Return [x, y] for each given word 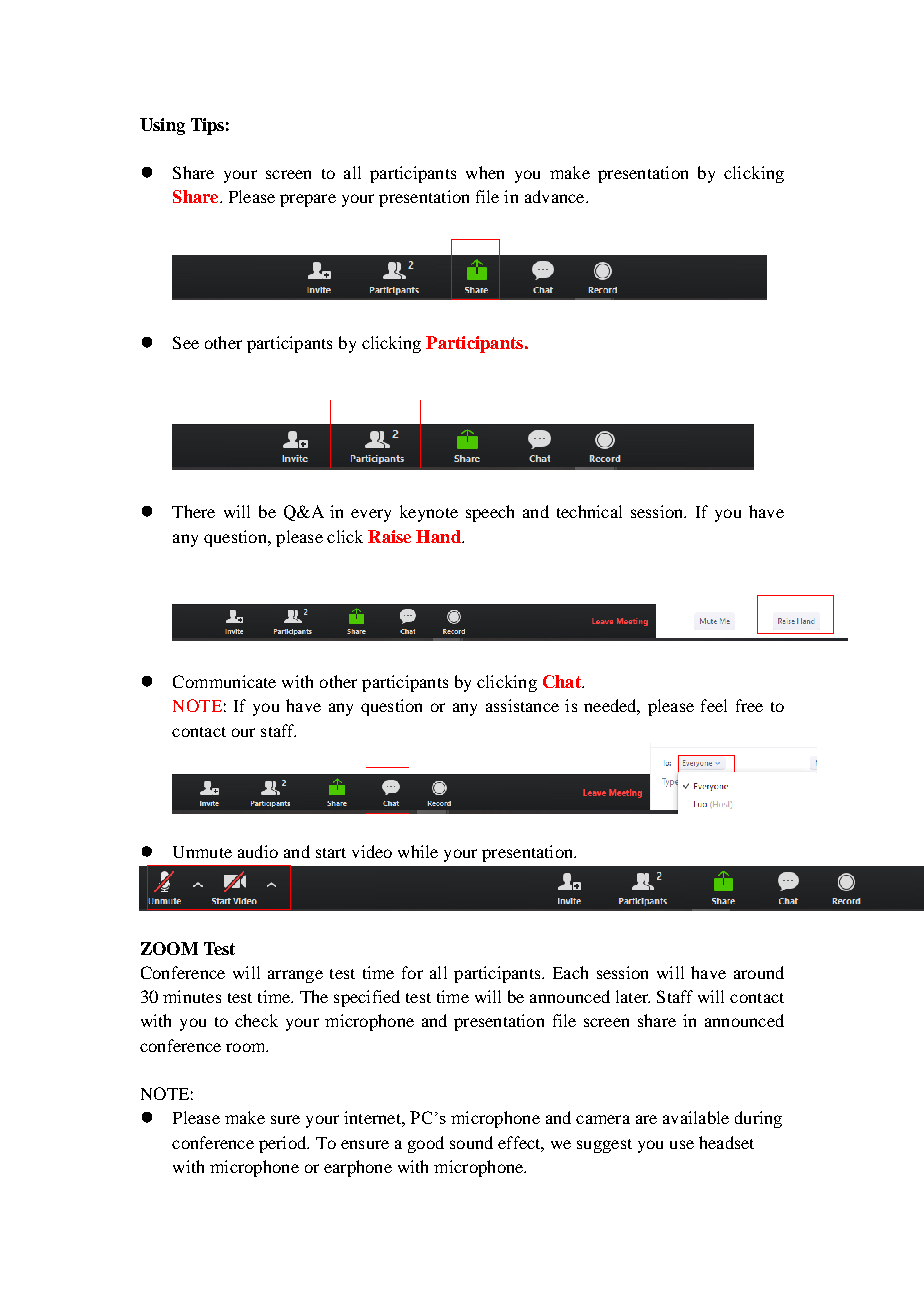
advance [556, 196]
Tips [207, 126]
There [193, 511]
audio [258, 851]
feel [714, 705]
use [682, 1144]
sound [471, 1142]
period [284, 1144]
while [418, 851]
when [485, 172]
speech [490, 513]
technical [589, 511]
